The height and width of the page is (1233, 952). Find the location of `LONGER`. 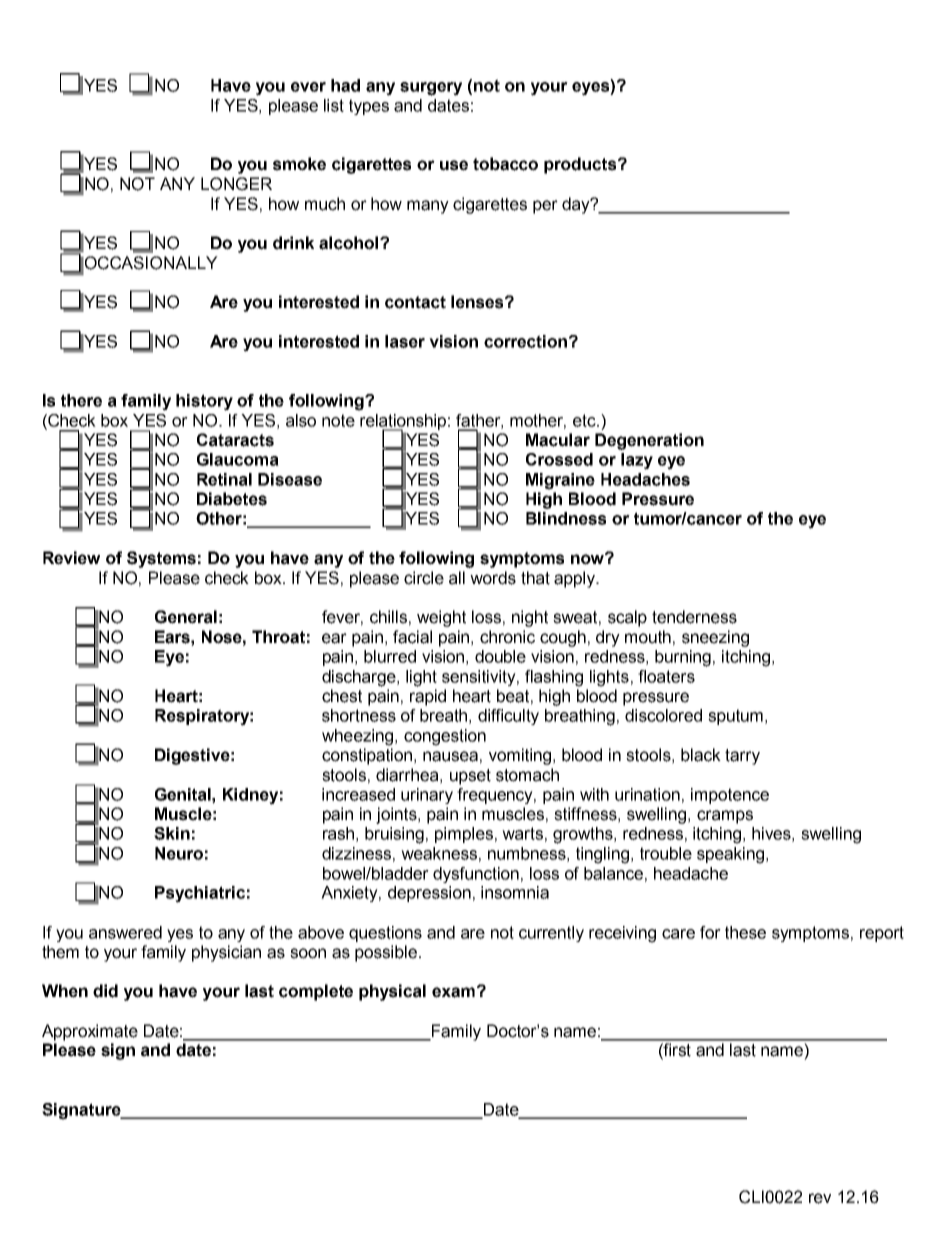

LONGER is located at coordinates (236, 184).
